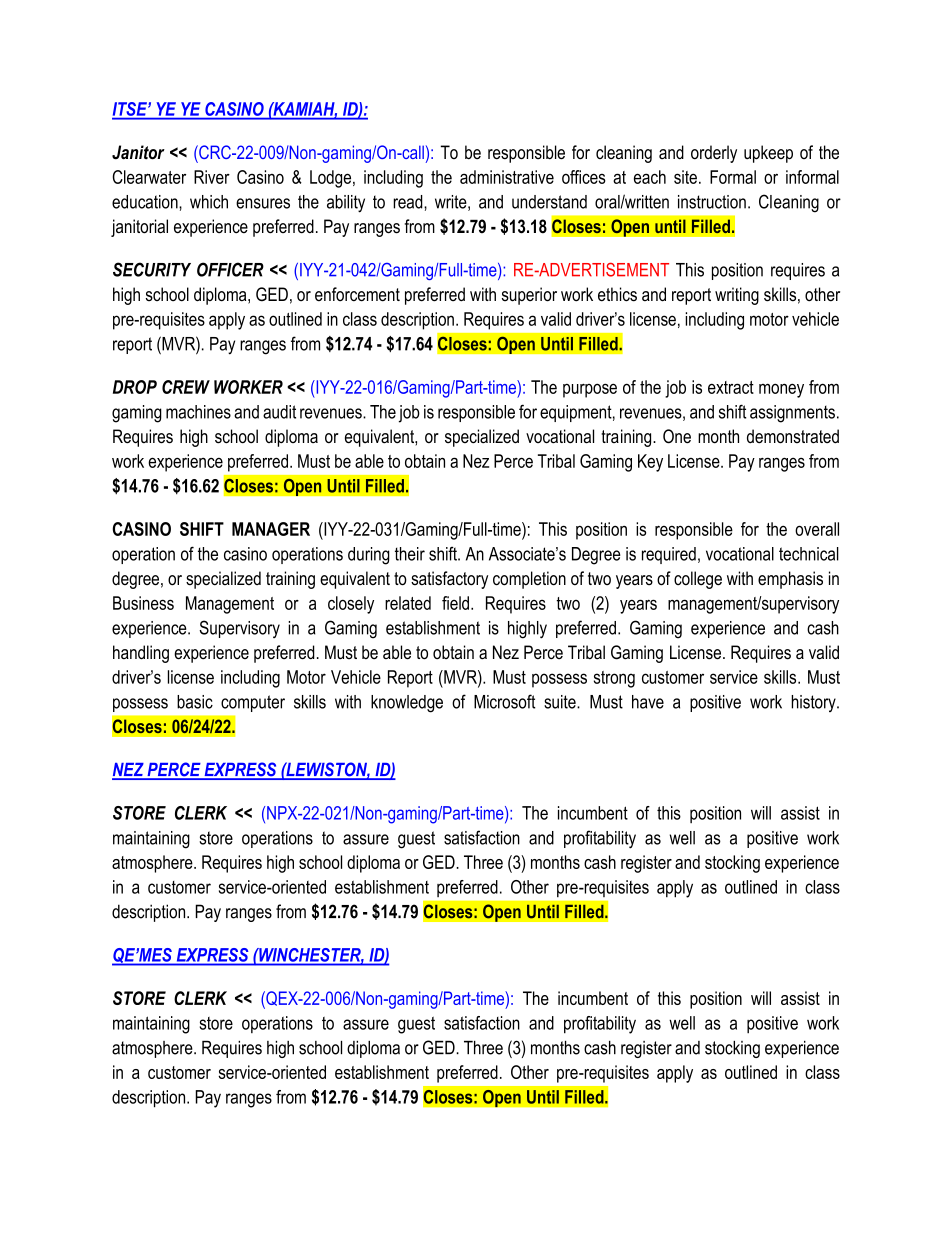  I want to click on Microsoft, so click(505, 701).
